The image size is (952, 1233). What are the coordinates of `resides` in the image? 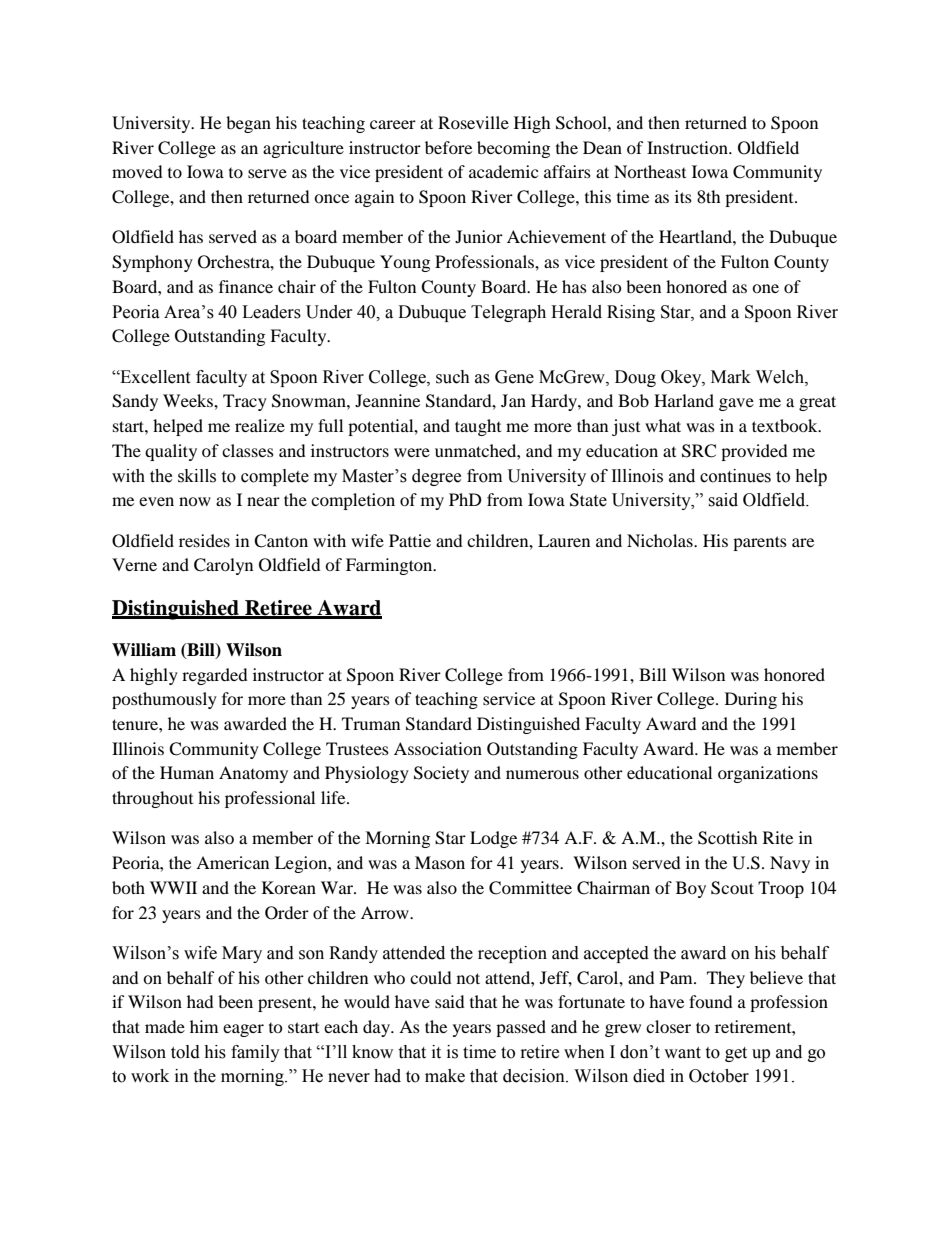 It's located at (204, 540).
